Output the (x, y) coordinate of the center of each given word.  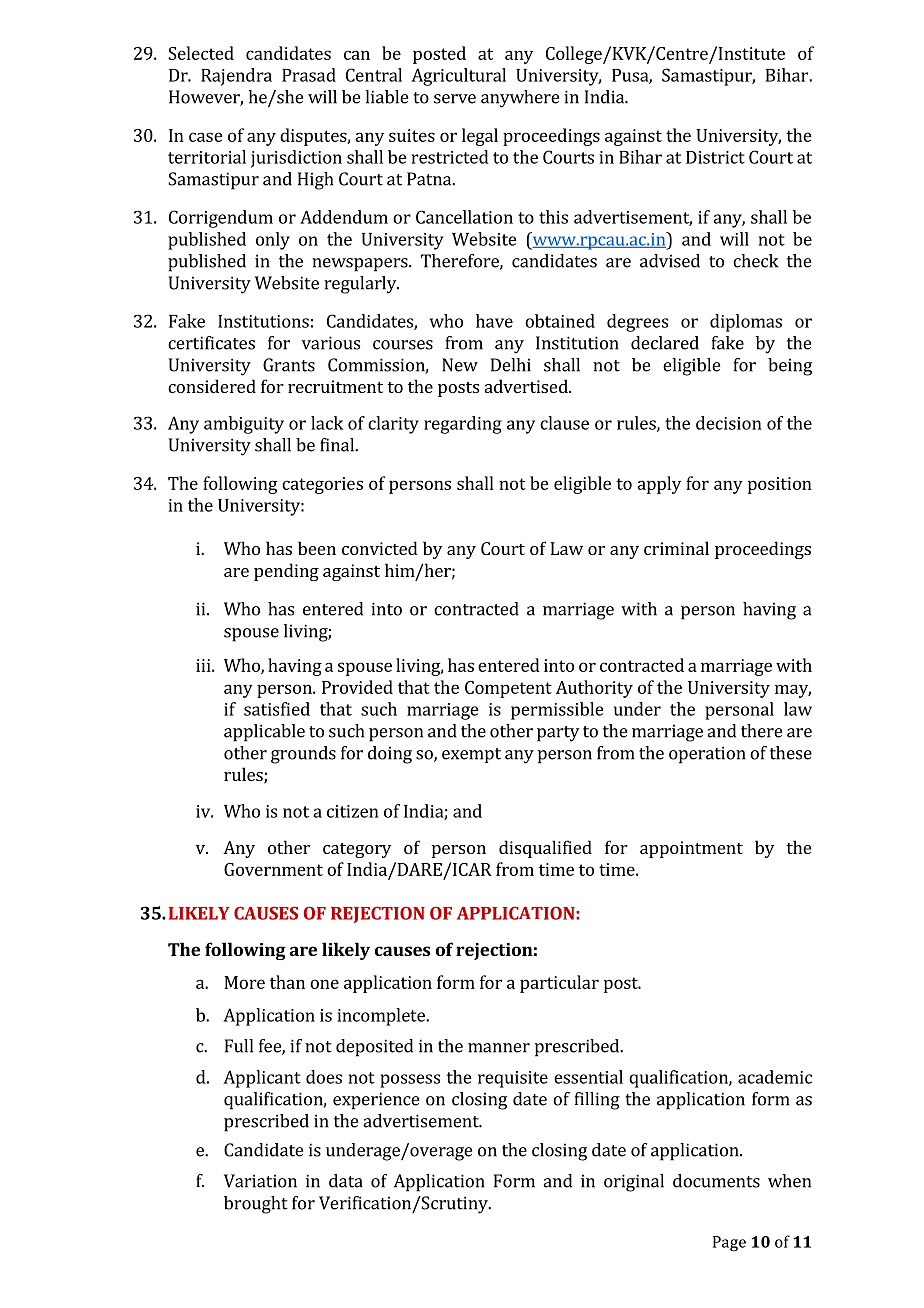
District (715, 157)
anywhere (520, 99)
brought (256, 1205)
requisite (513, 1079)
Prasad (309, 75)
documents (716, 1181)
